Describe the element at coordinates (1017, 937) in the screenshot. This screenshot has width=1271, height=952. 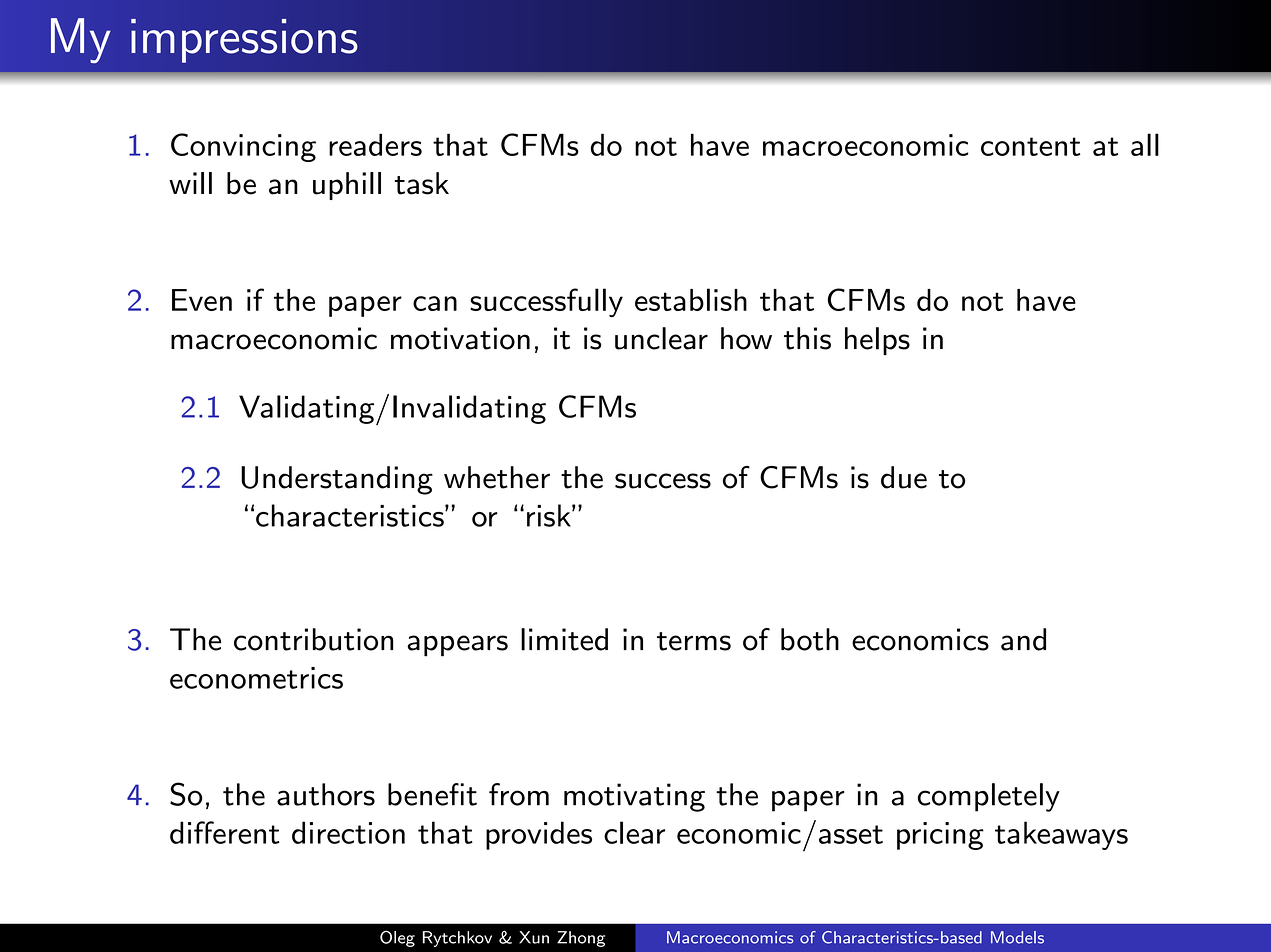
I see `Models` at that location.
